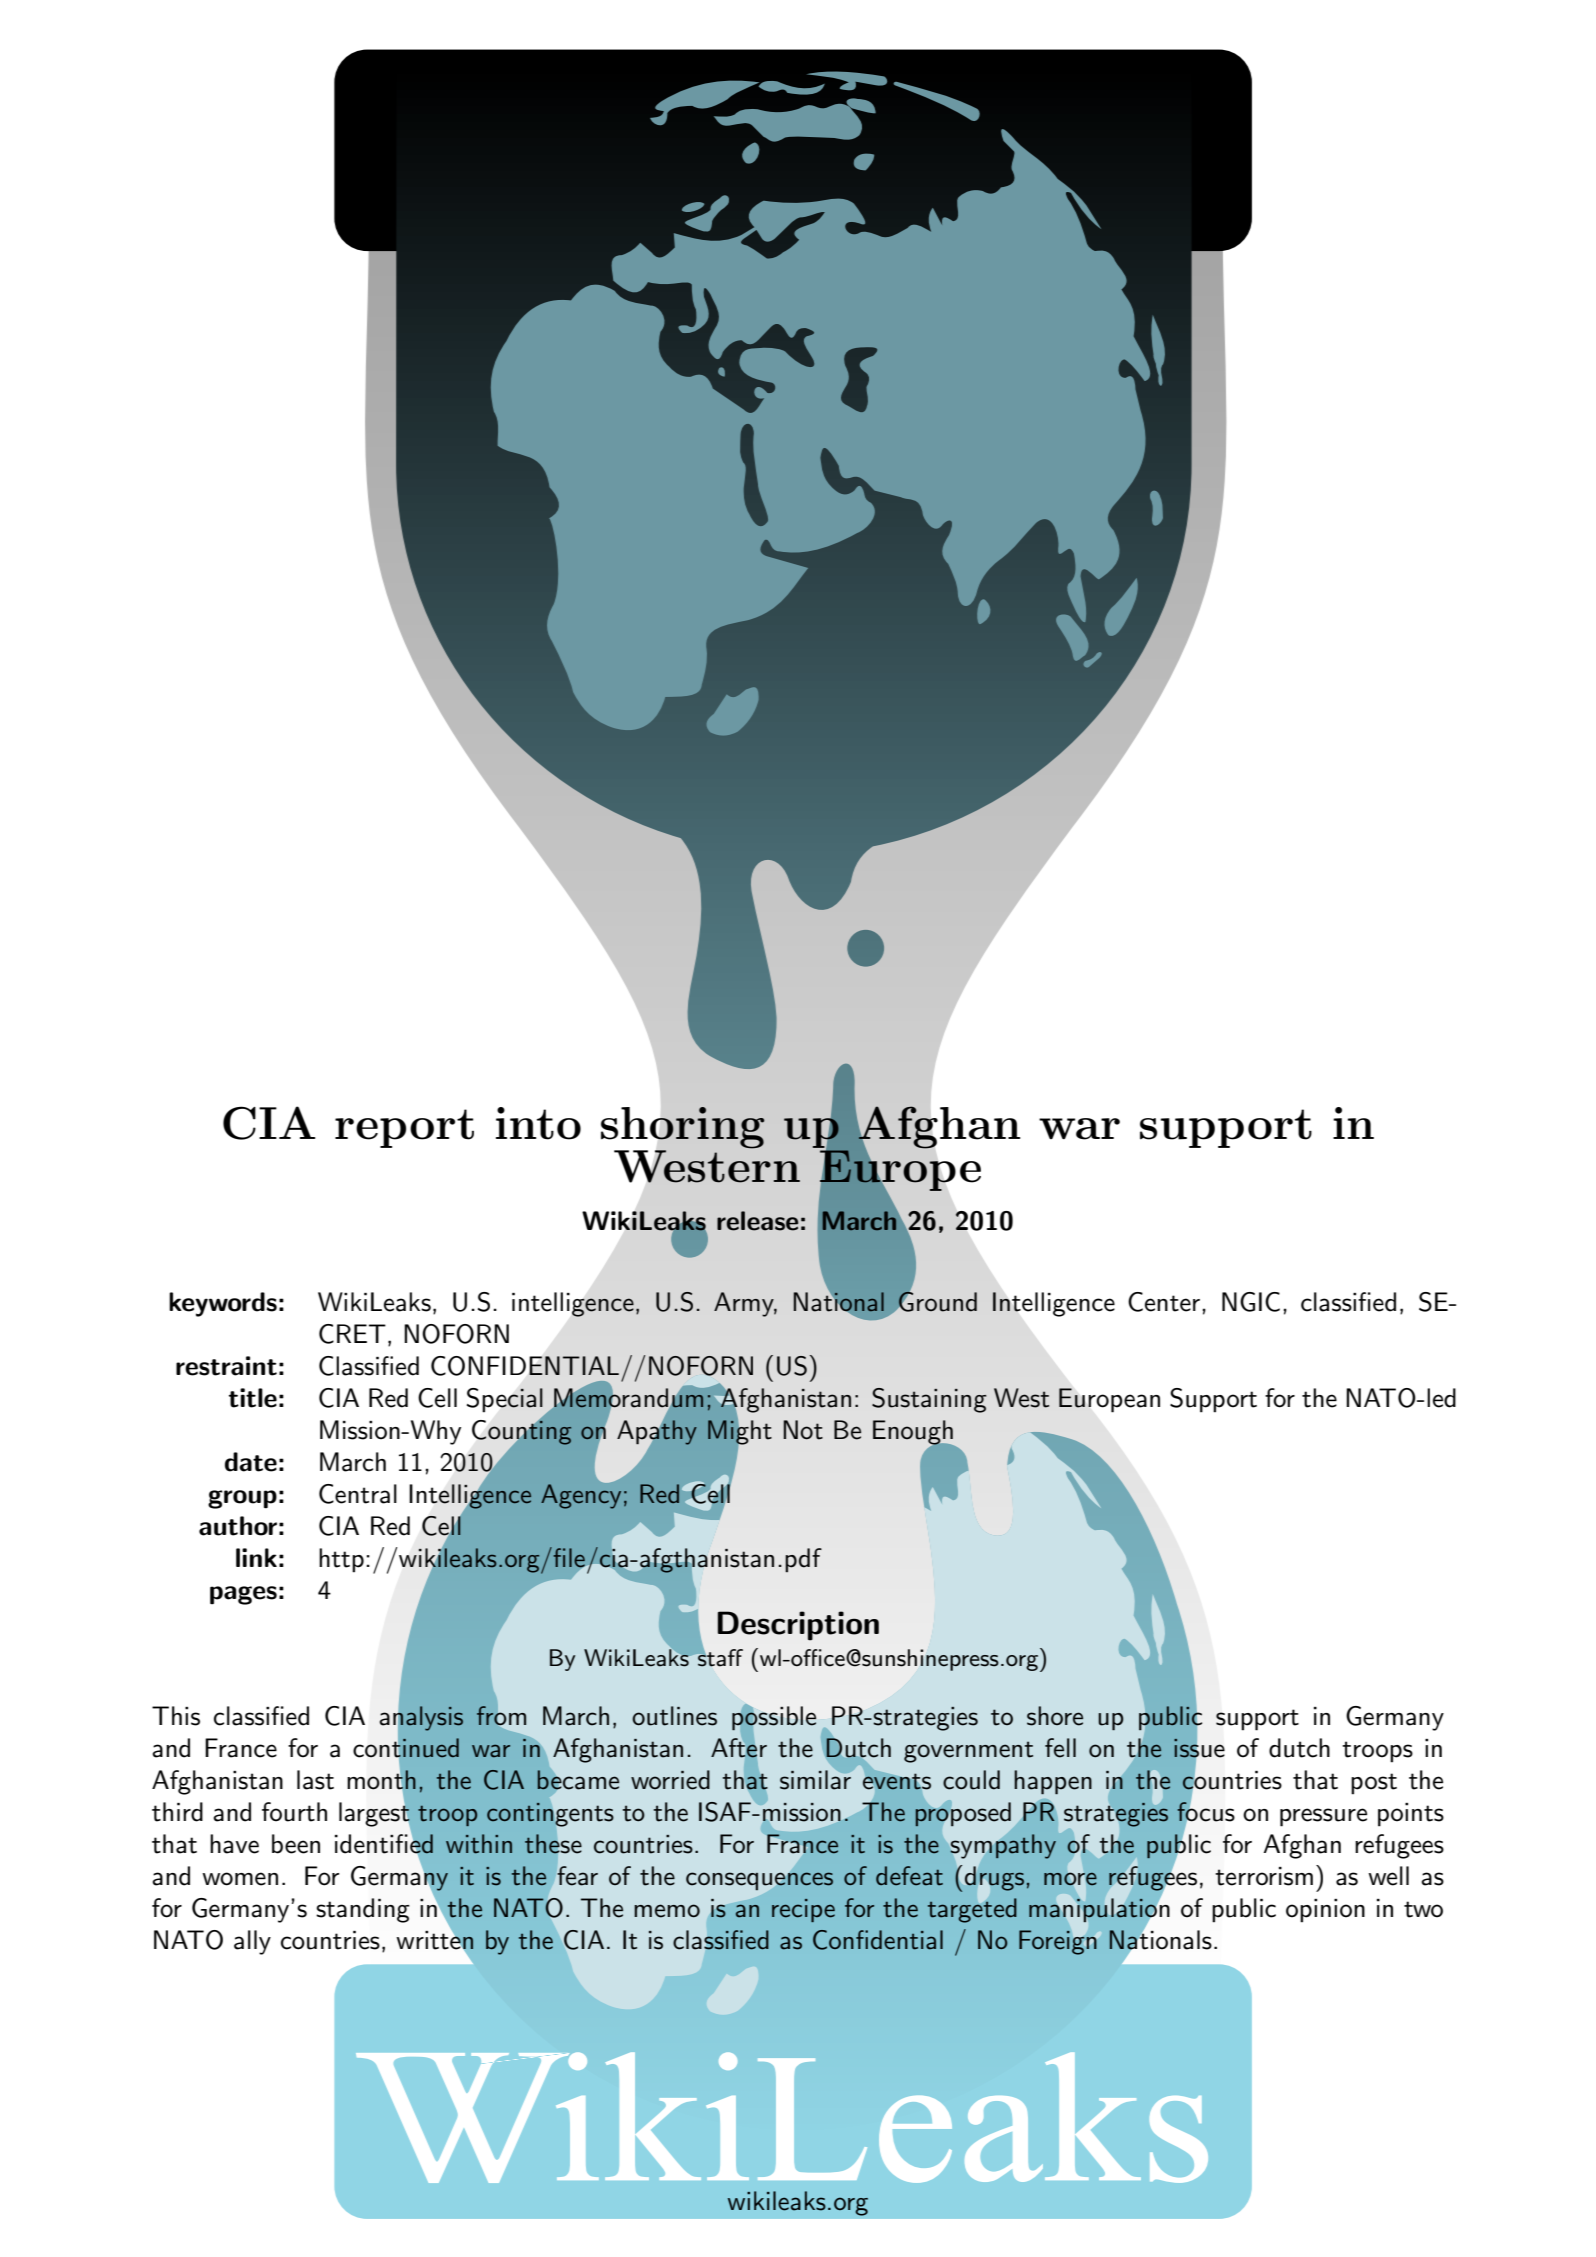 The height and width of the image is (2257, 1596). I want to click on shore, so click(1055, 1716).
